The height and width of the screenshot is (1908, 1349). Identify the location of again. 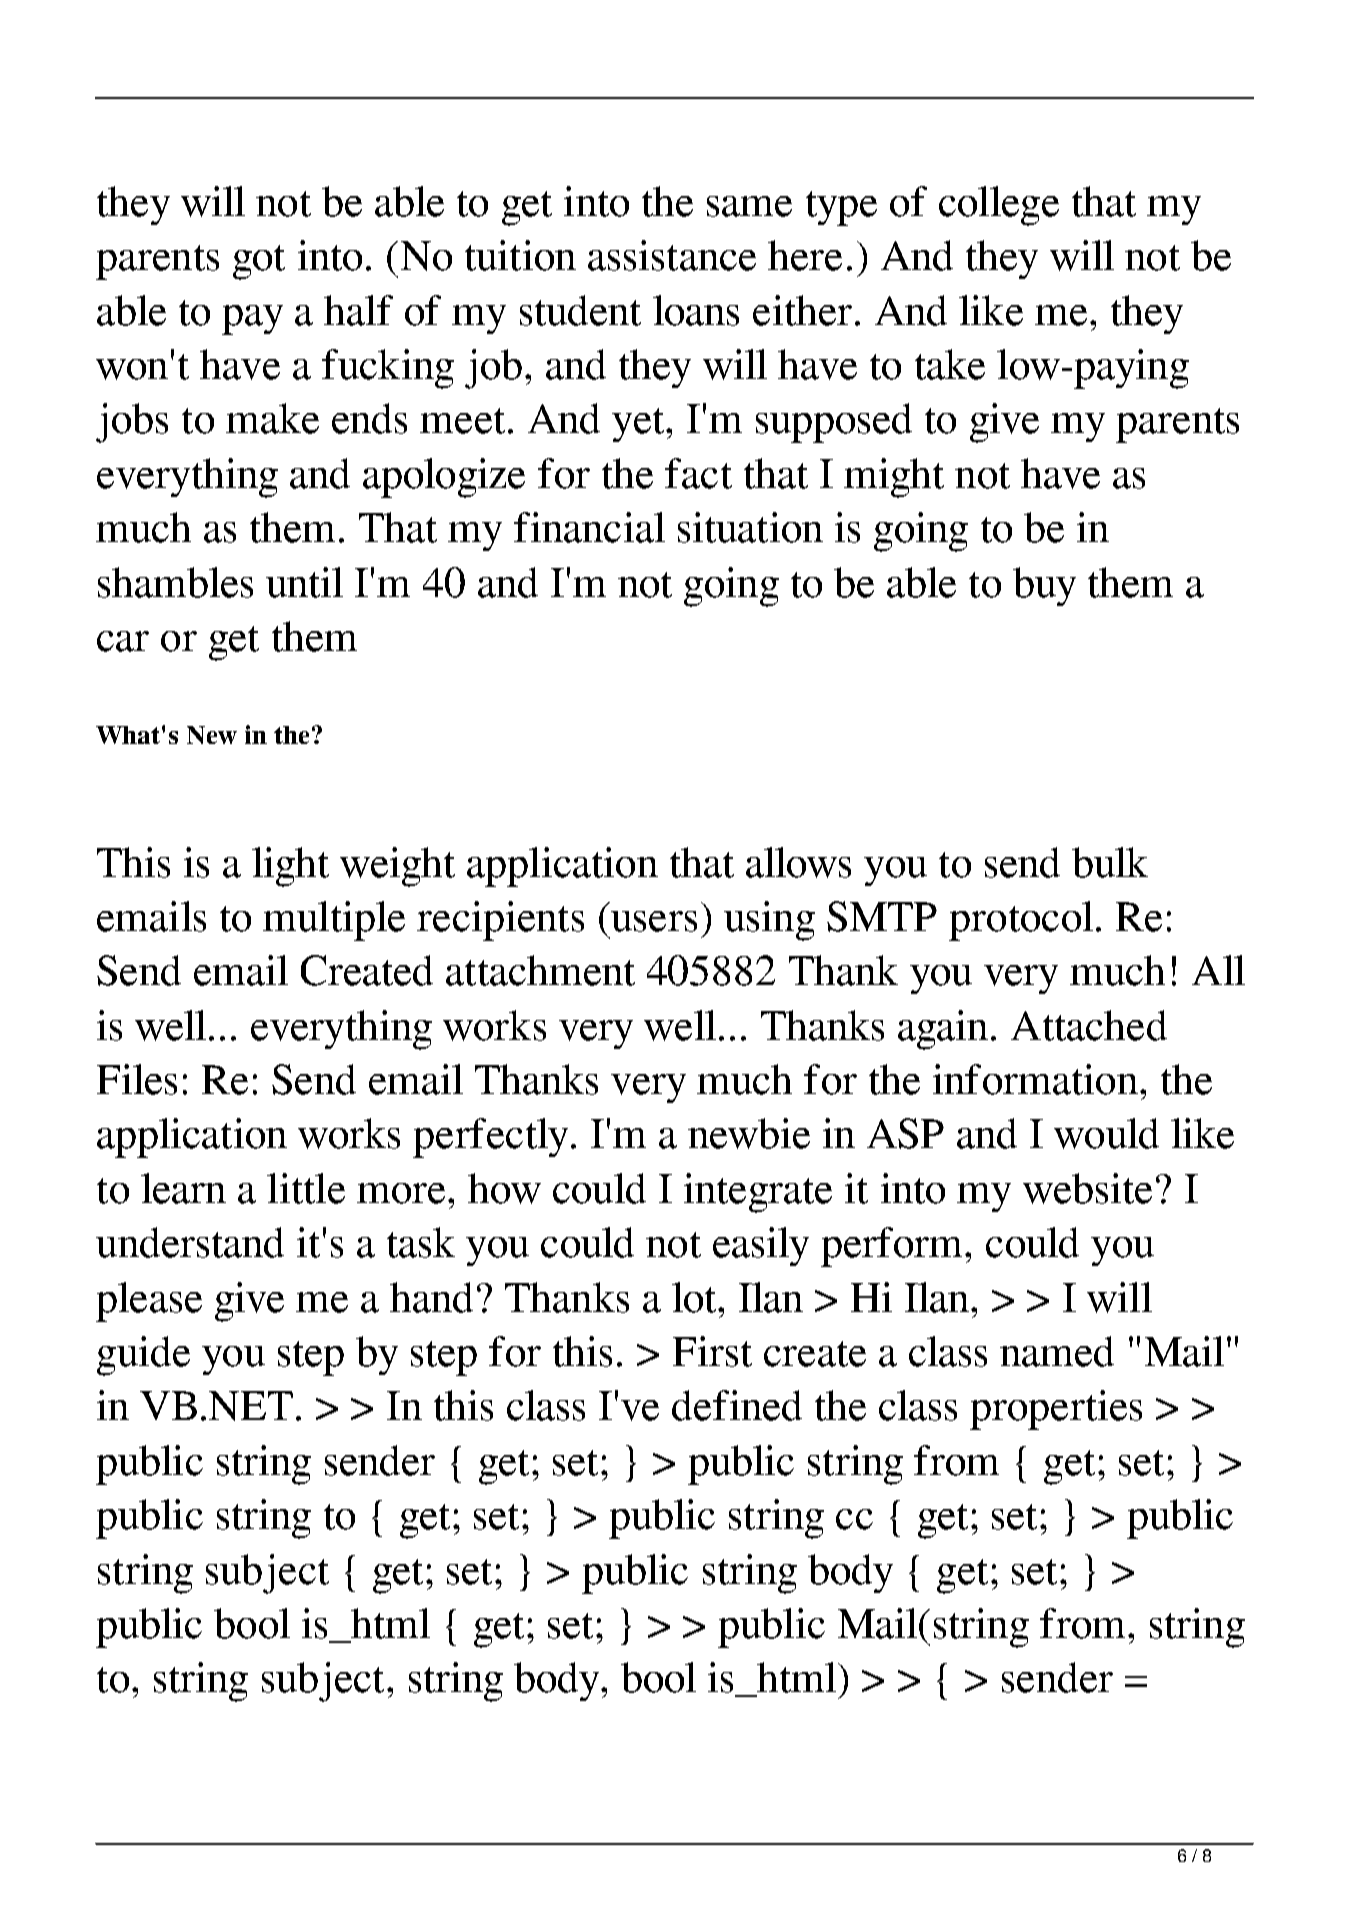
(943, 1030).
